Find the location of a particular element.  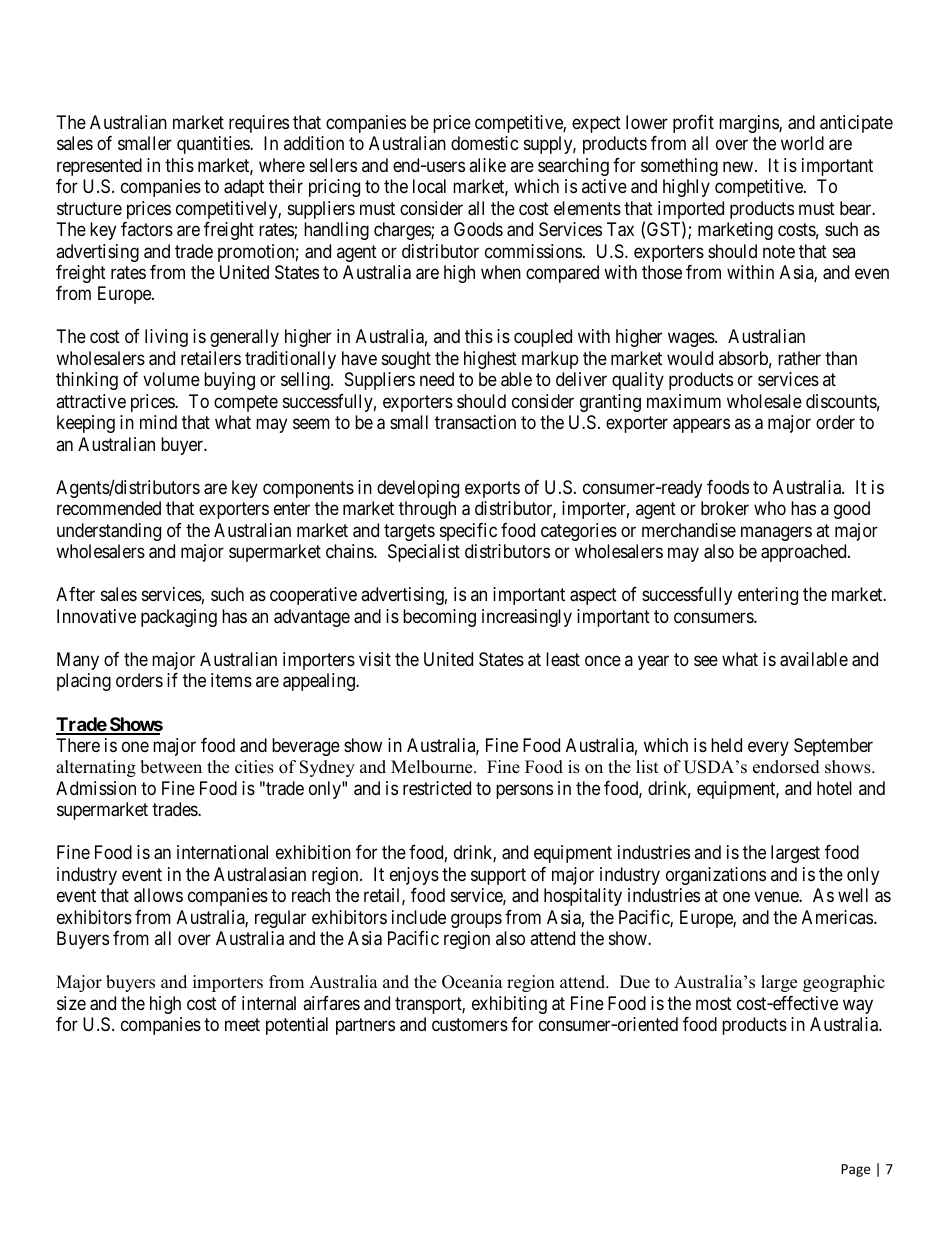

endorsed is located at coordinates (786, 767).
